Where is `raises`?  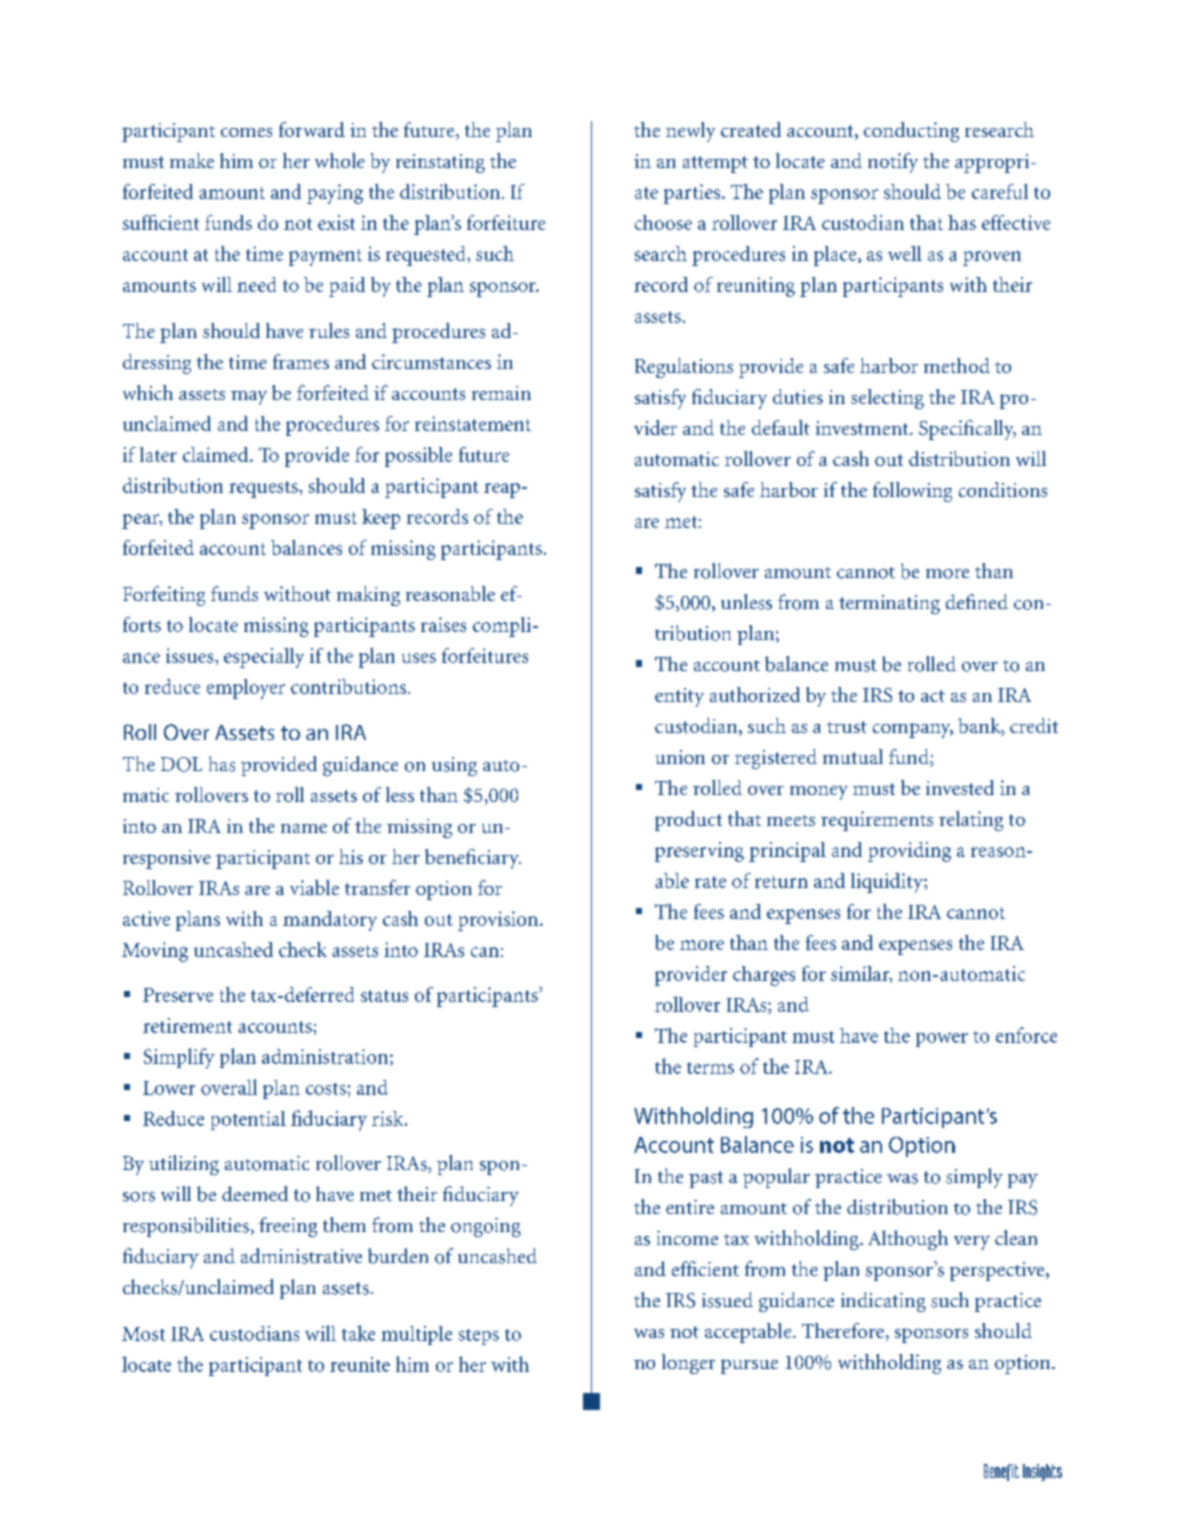
raises is located at coordinates (443, 624).
